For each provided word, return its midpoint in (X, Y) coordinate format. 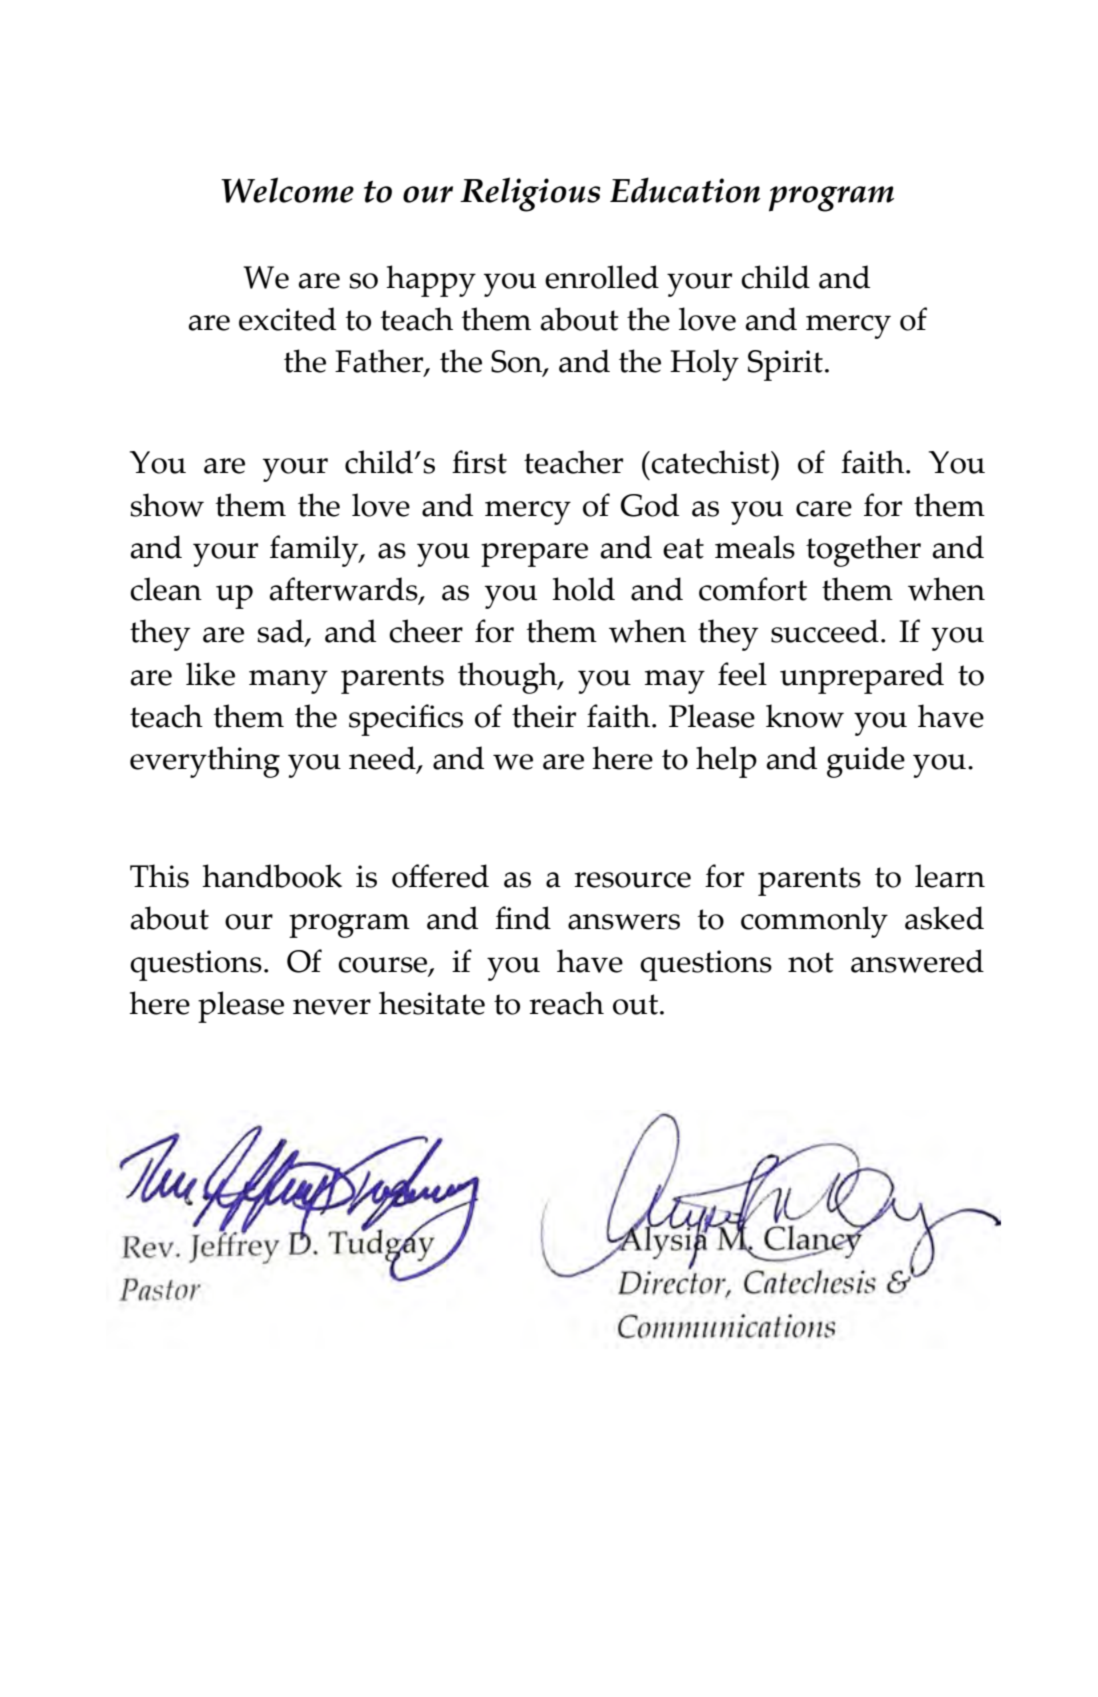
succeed (825, 631)
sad (281, 632)
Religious (530, 194)
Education (685, 190)
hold (583, 589)
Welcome (287, 190)
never (332, 1007)
